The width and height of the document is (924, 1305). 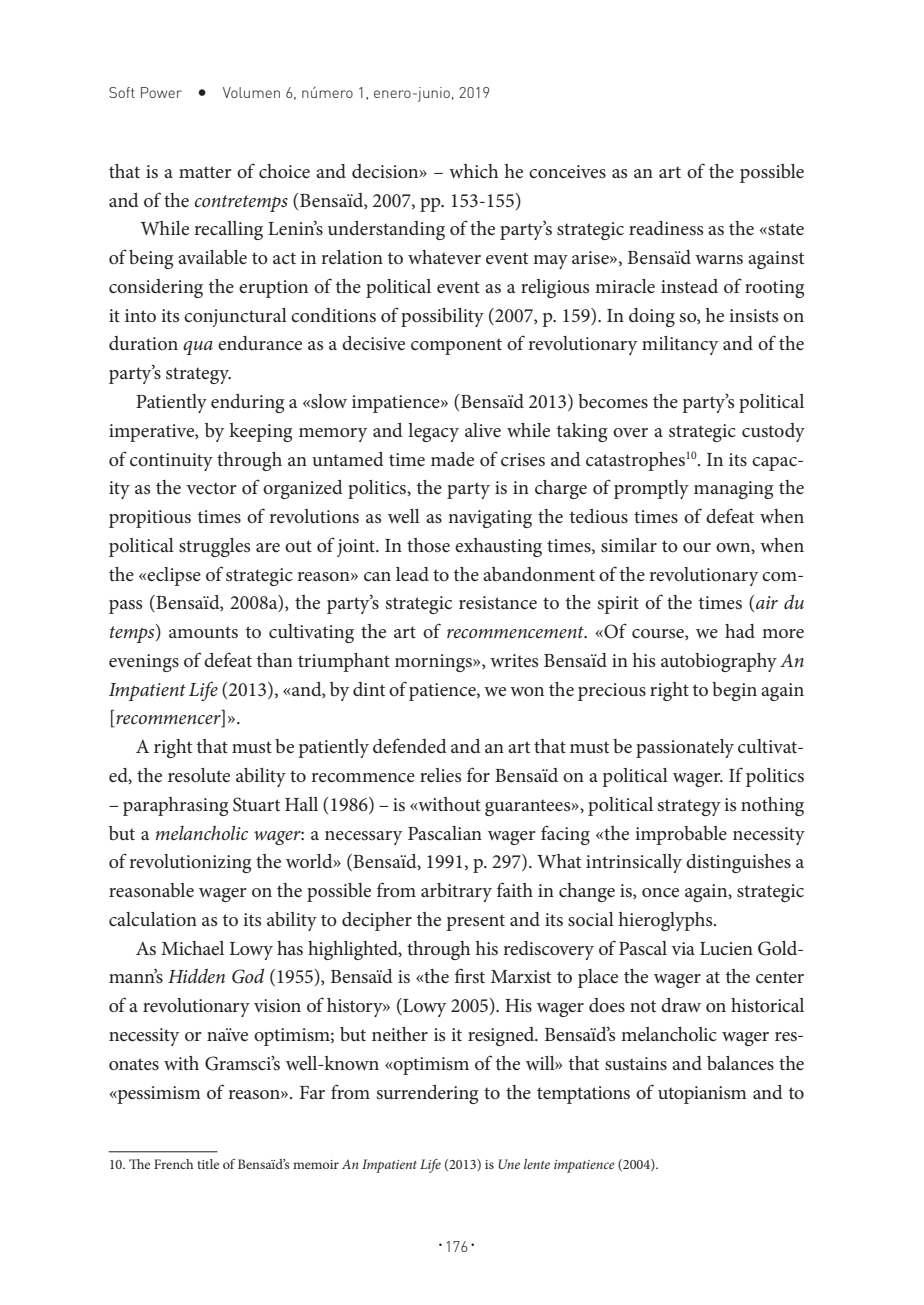 What do you see at coordinates (203, 632) in the document?
I see `amounts` at bounding box center [203, 632].
